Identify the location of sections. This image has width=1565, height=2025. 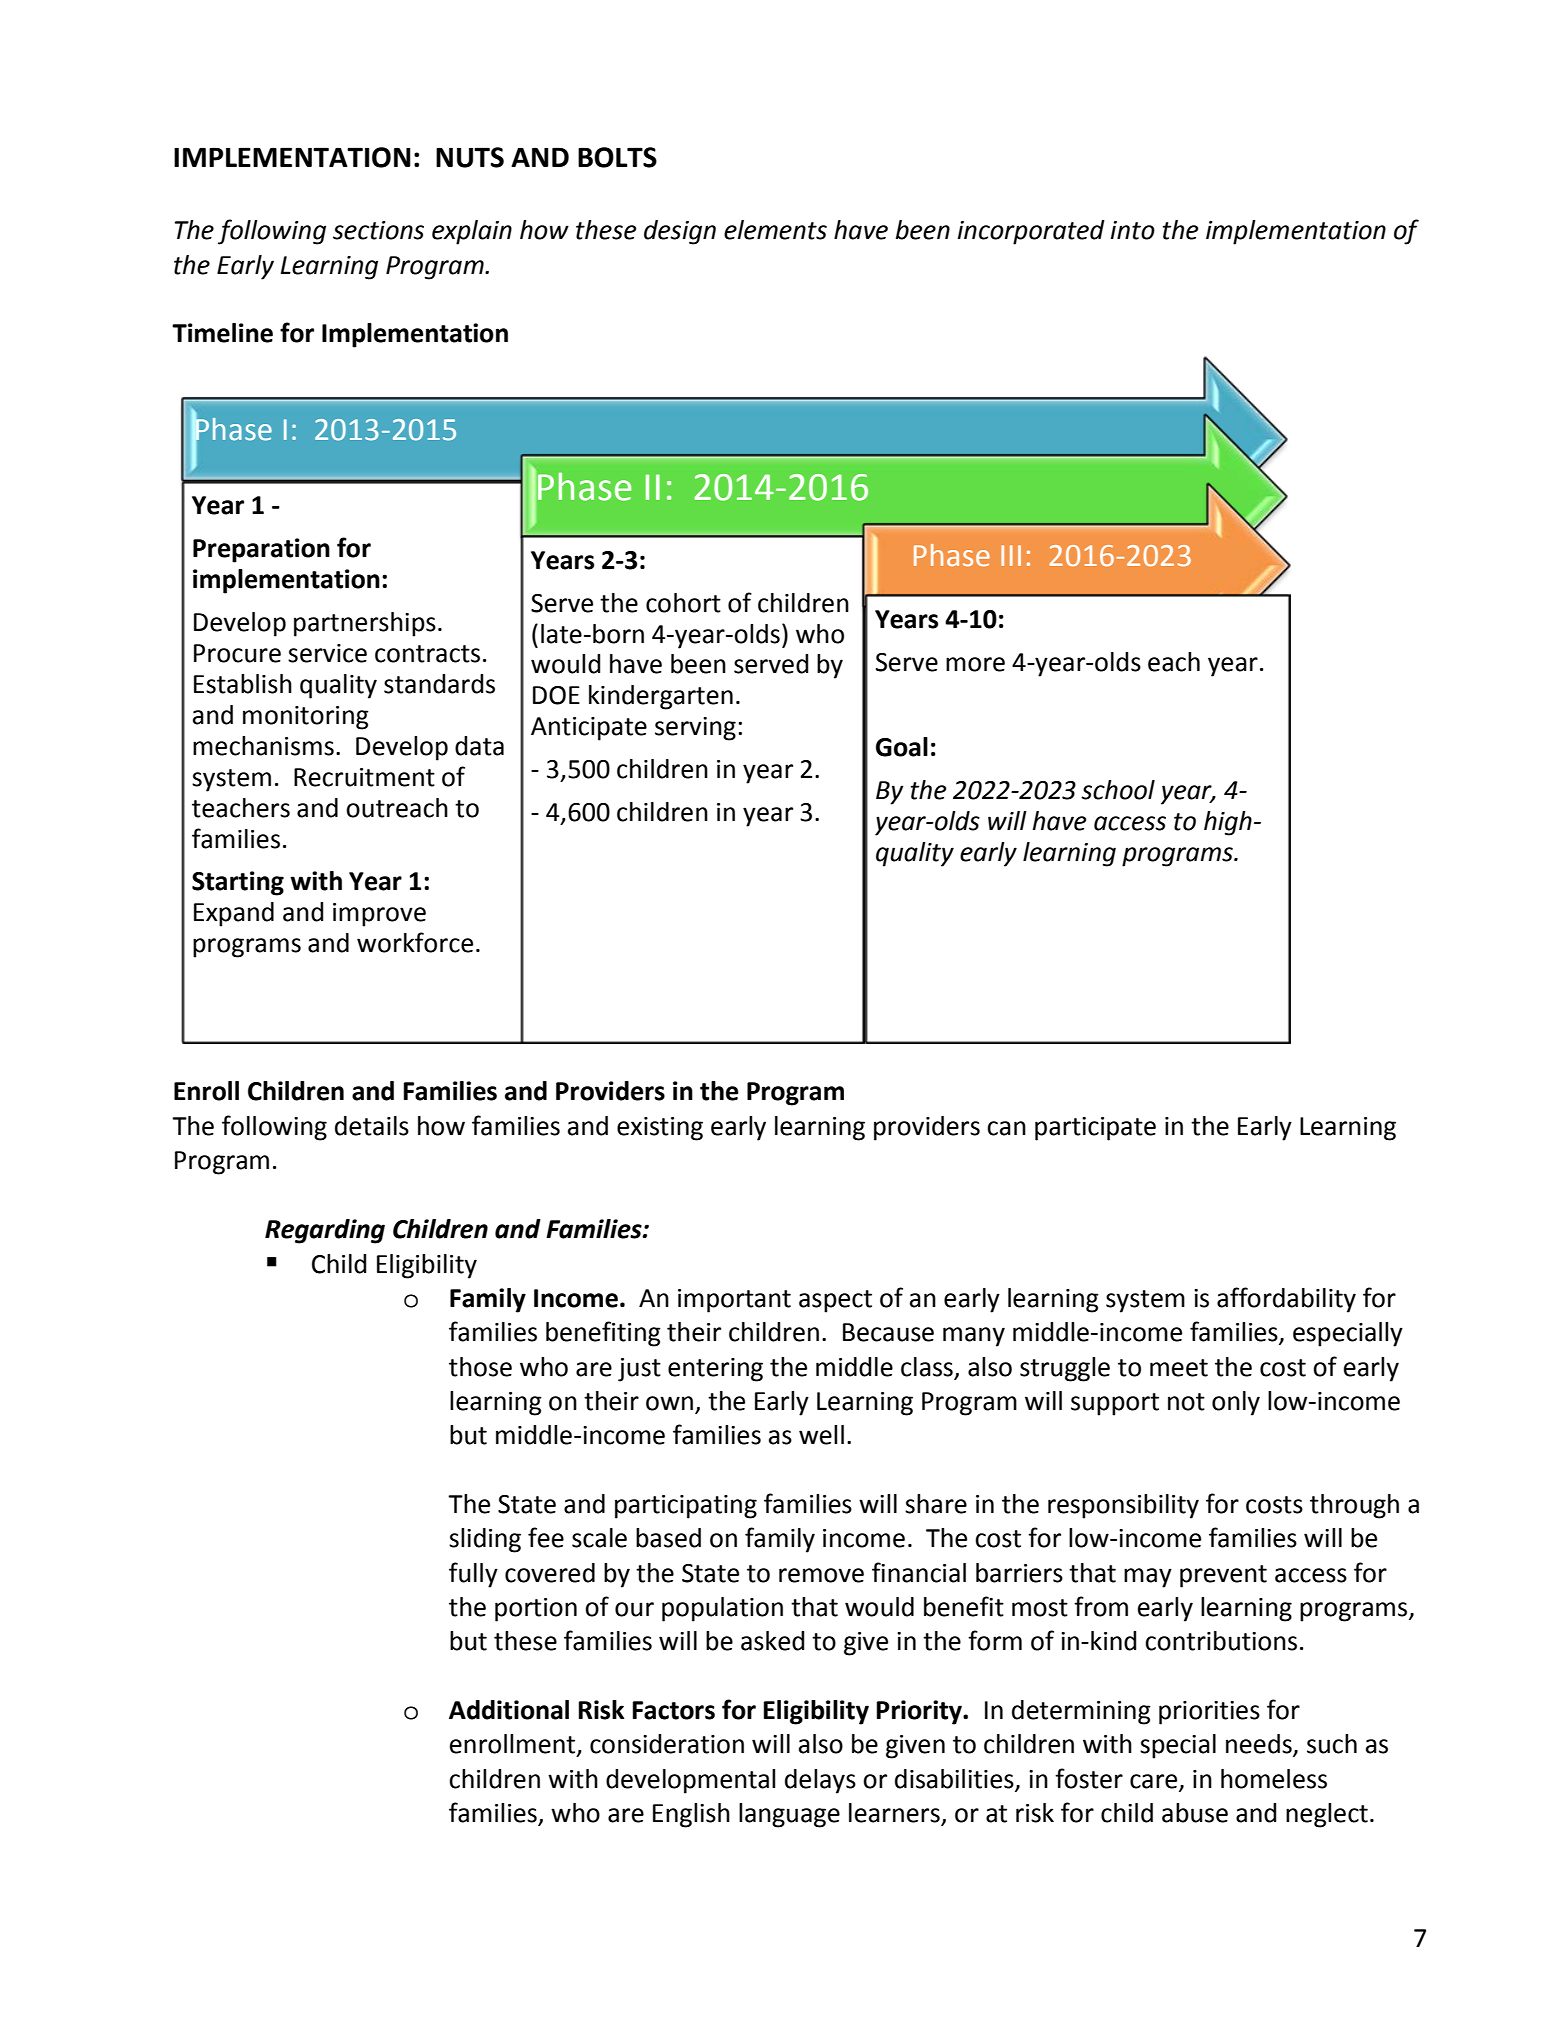
(378, 230).
